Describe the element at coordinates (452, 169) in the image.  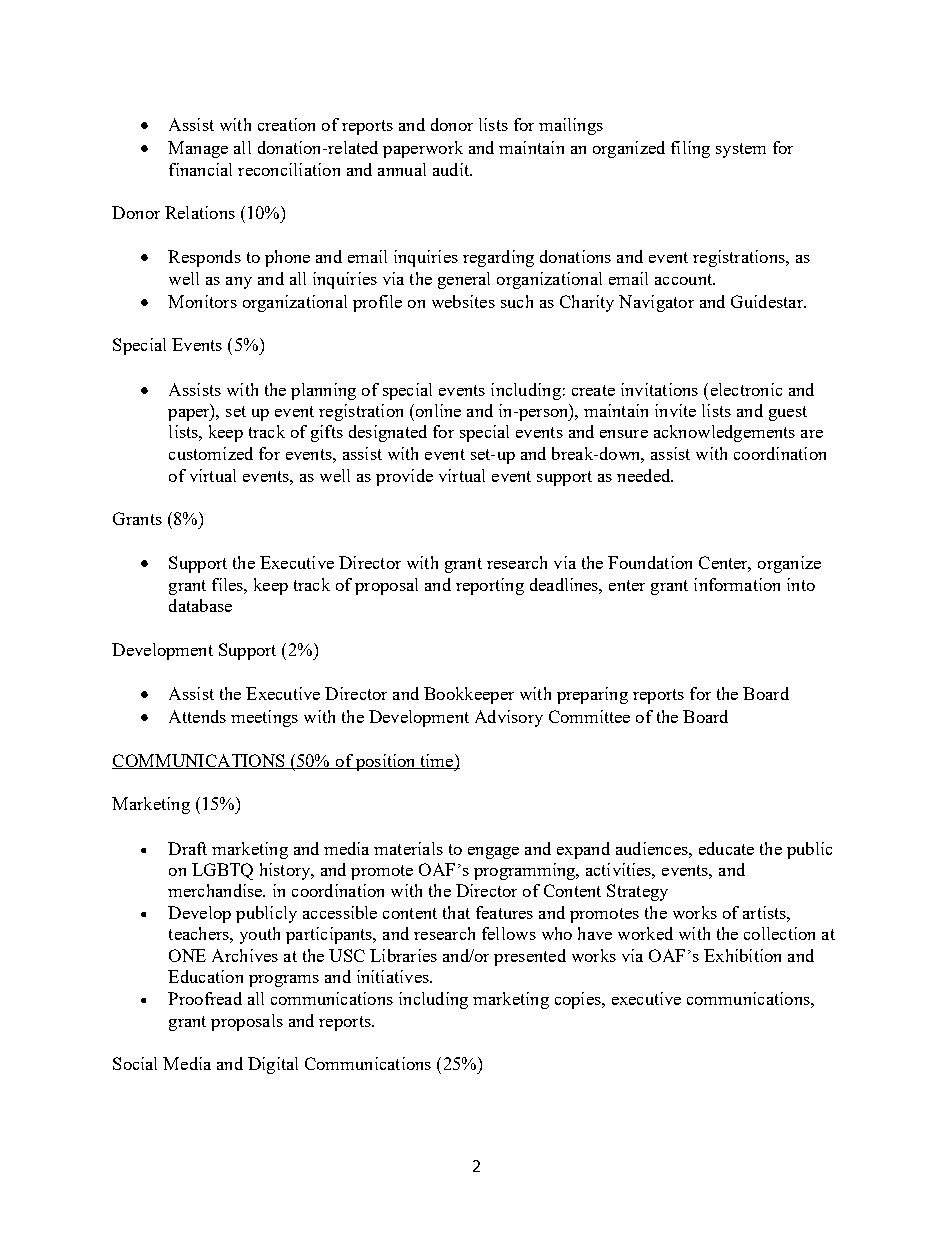
I see `audit` at that location.
